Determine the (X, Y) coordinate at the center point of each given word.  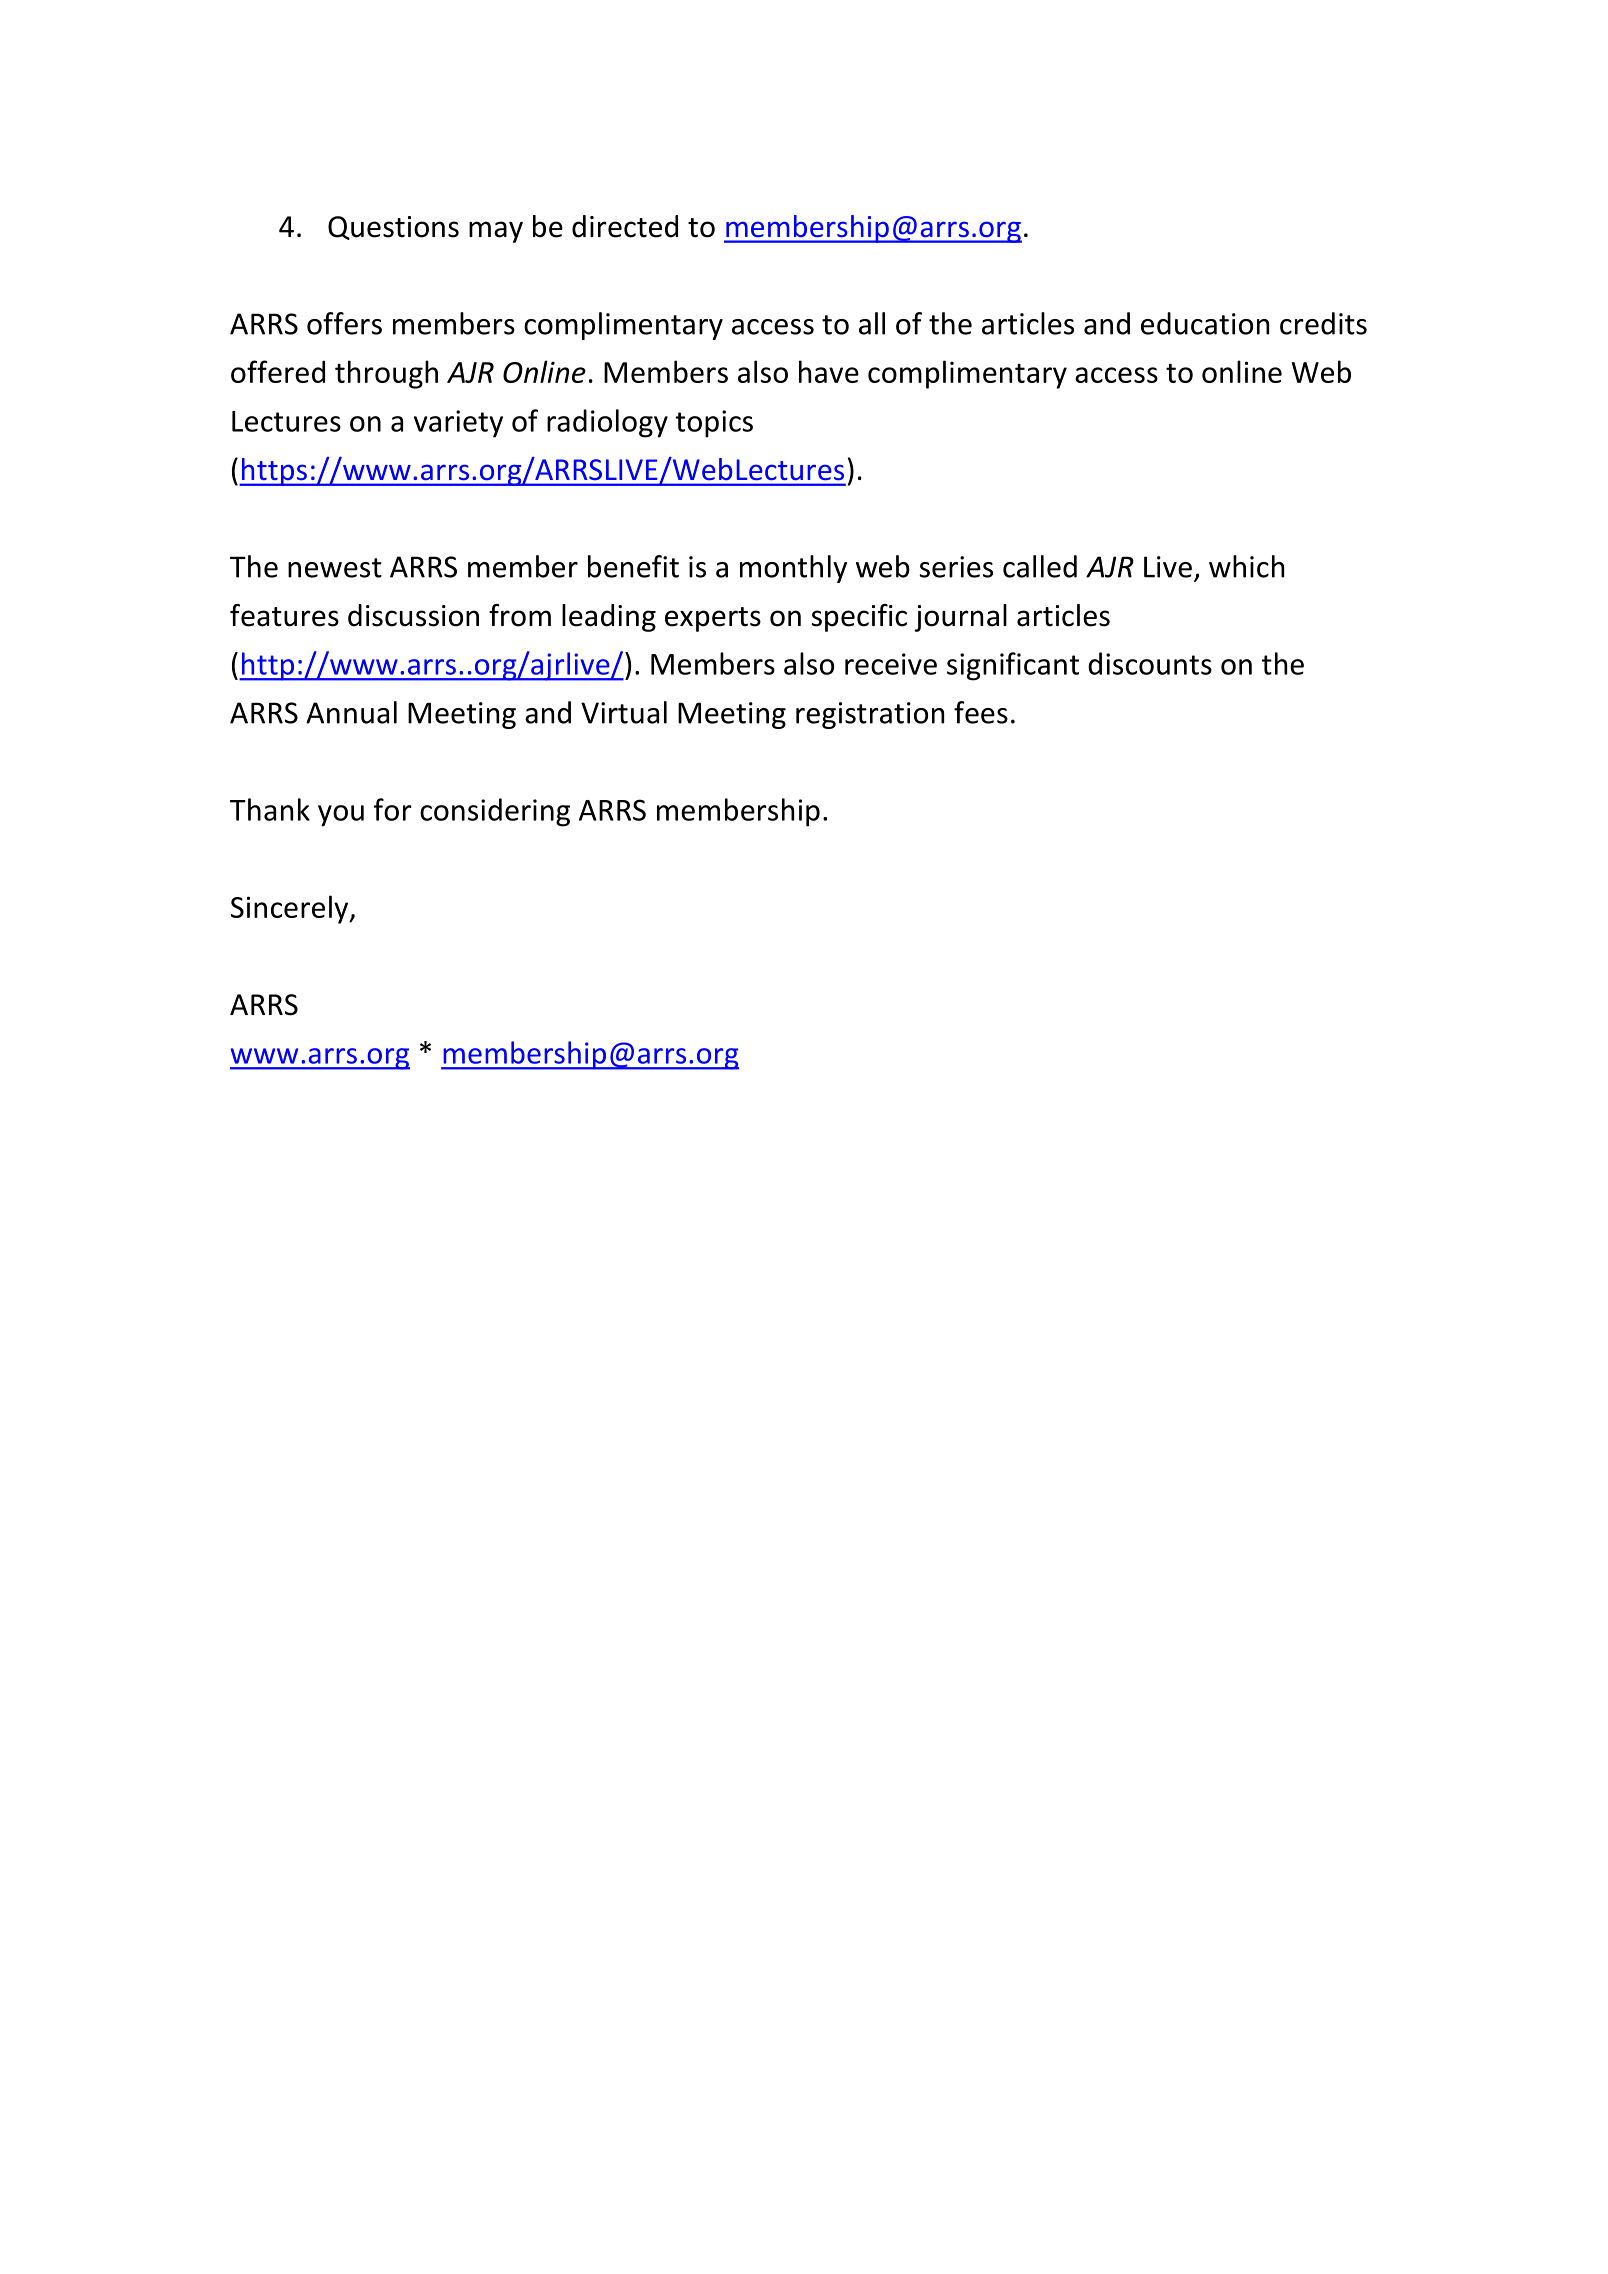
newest (335, 568)
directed (625, 226)
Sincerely (291, 909)
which (1246, 566)
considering (495, 812)
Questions (393, 228)
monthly (793, 569)
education (1205, 323)
